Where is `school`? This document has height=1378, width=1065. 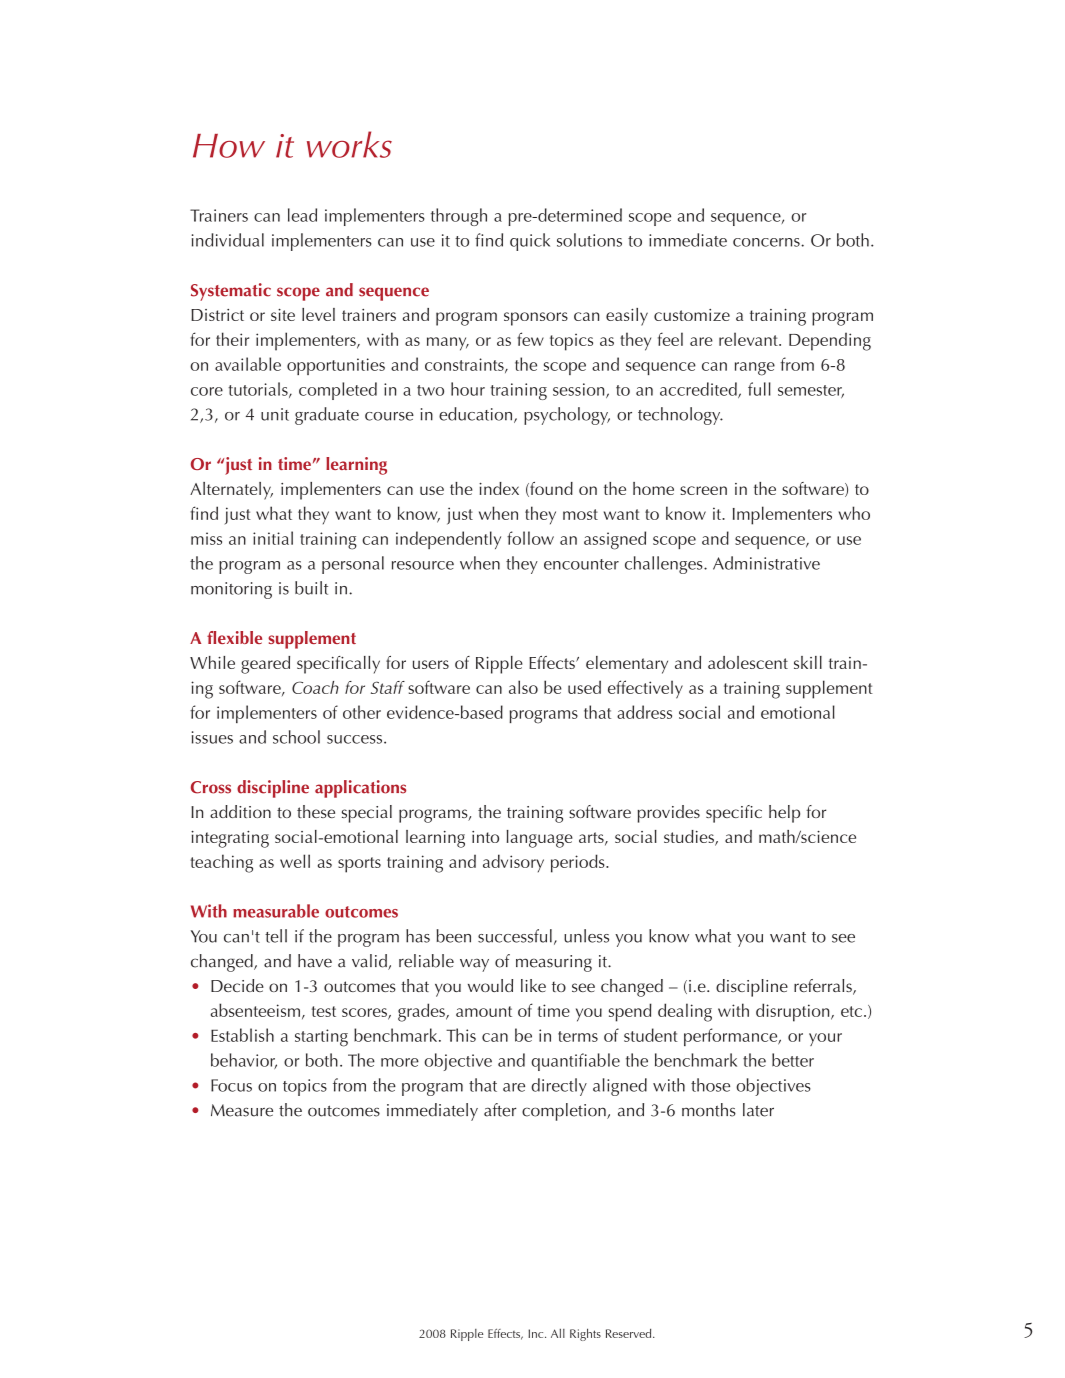 school is located at coordinates (296, 737).
